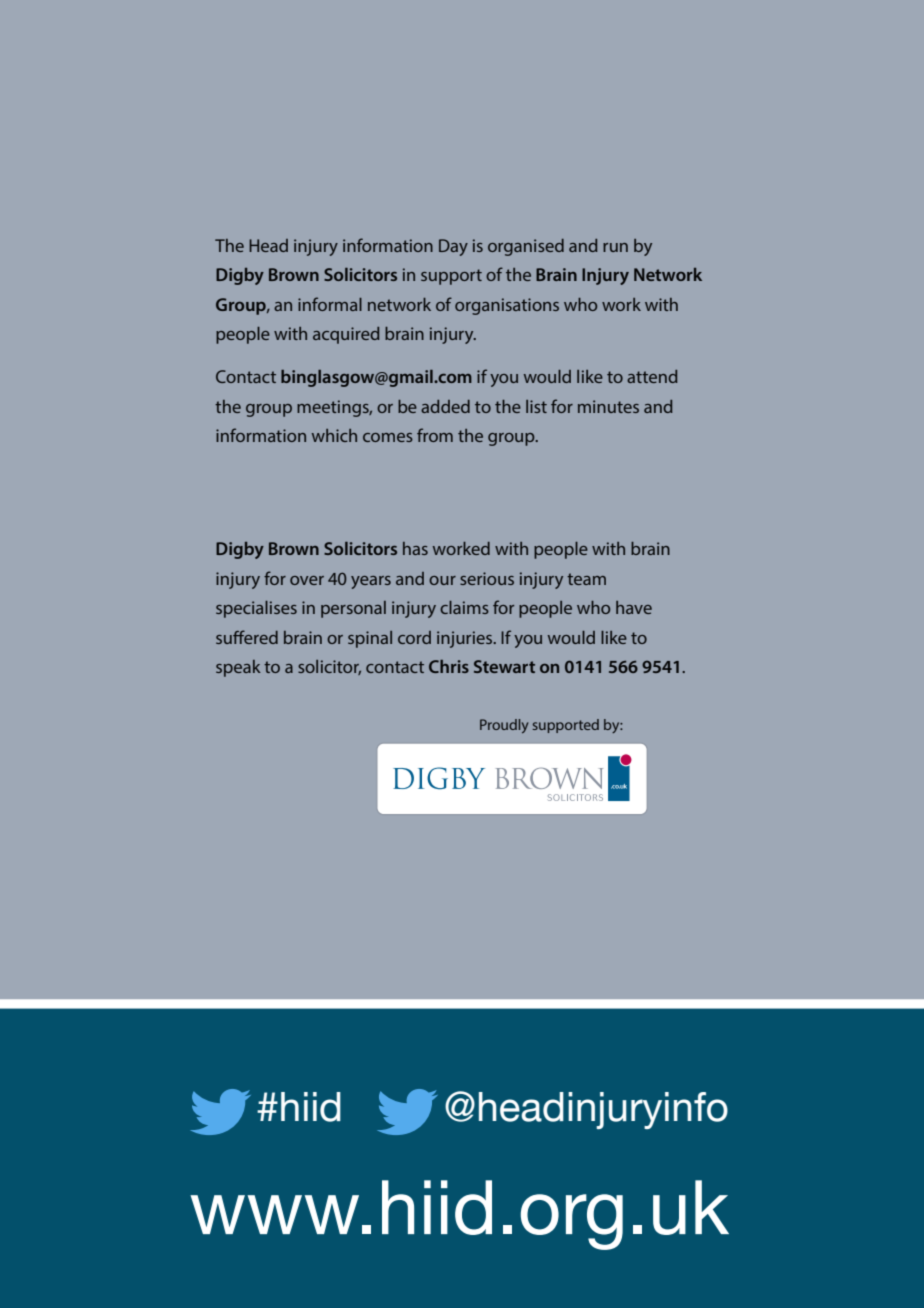 This screenshot has width=924, height=1308. Describe the element at coordinates (615, 247) in the screenshot. I see `run` at that location.
